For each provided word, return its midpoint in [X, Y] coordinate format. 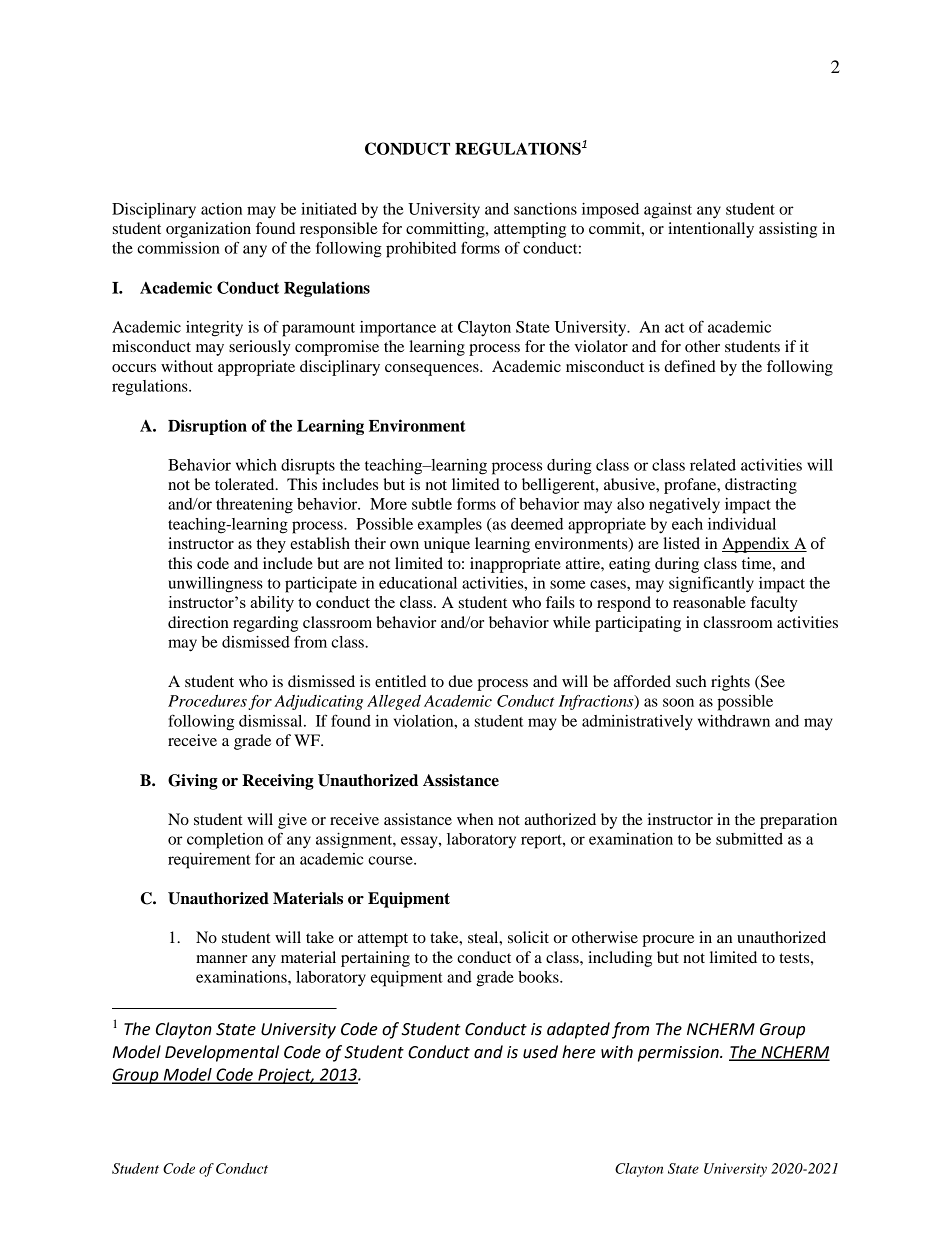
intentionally [711, 230]
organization [208, 230]
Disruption [207, 427]
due [460, 681]
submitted [749, 839]
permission [679, 1054]
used [540, 1052]
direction [198, 622]
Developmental [222, 1053]
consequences [433, 370]
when [475, 819]
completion [225, 841]
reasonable [709, 602]
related [713, 465]
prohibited [421, 250]
